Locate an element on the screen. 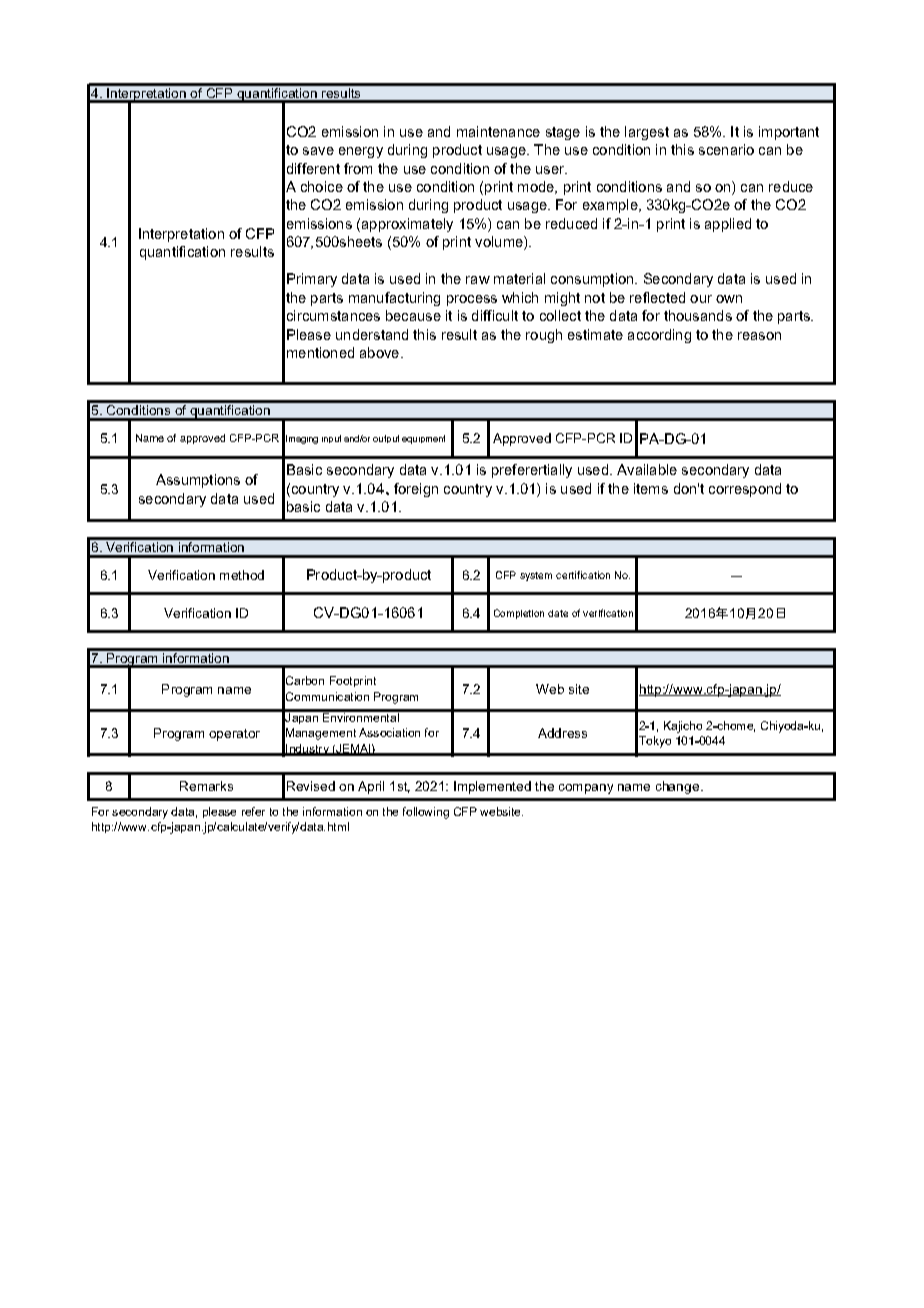 The width and height of the screenshot is (924, 1308). equipment is located at coordinates (423, 439).
